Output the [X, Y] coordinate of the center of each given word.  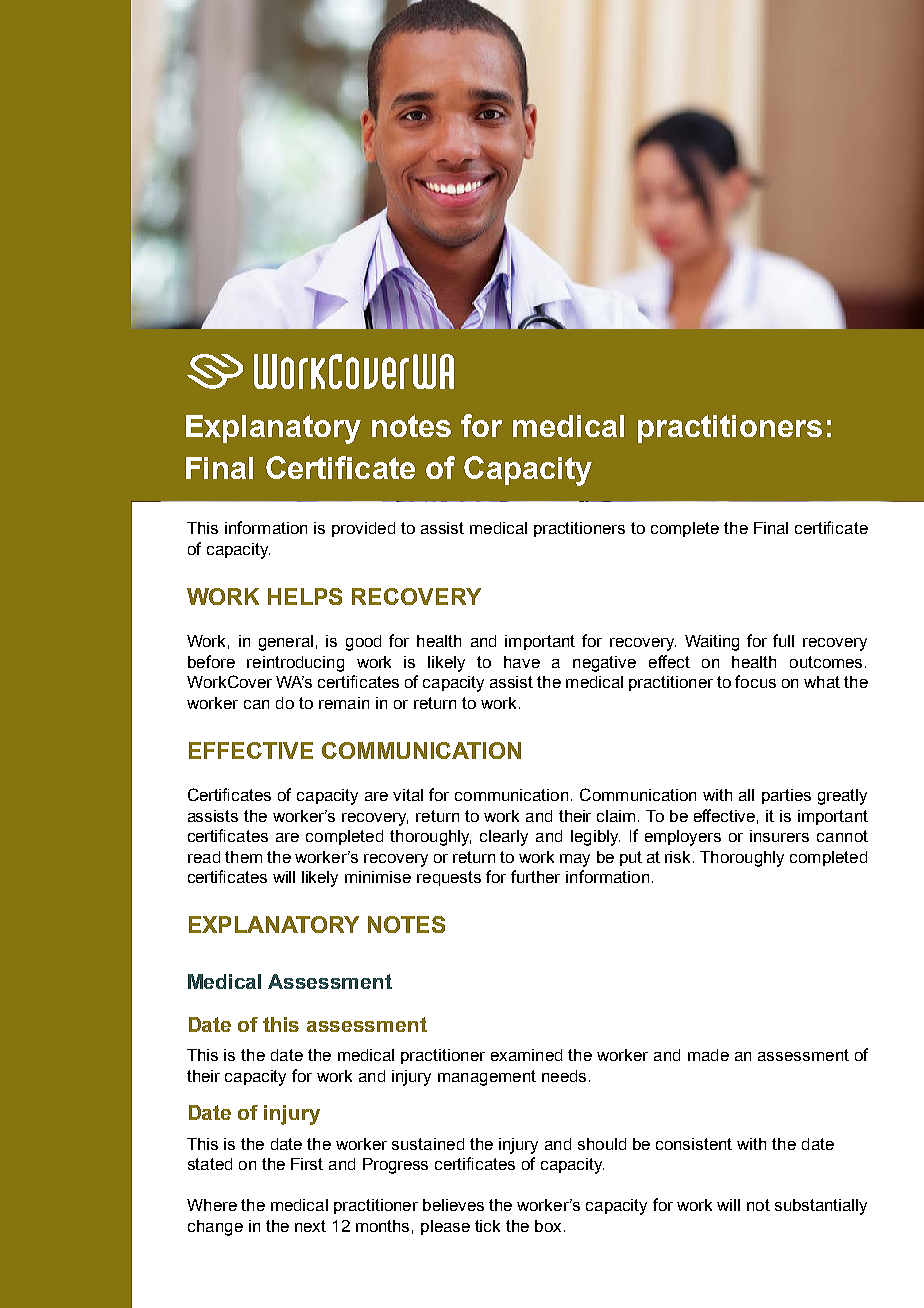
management [487, 1078]
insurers [779, 836]
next [310, 1226]
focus [755, 681]
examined [526, 1055]
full [783, 640]
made [708, 1055]
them [243, 857]
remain [344, 703]
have [522, 662]
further [535, 876]
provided [363, 529]
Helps [305, 596]
